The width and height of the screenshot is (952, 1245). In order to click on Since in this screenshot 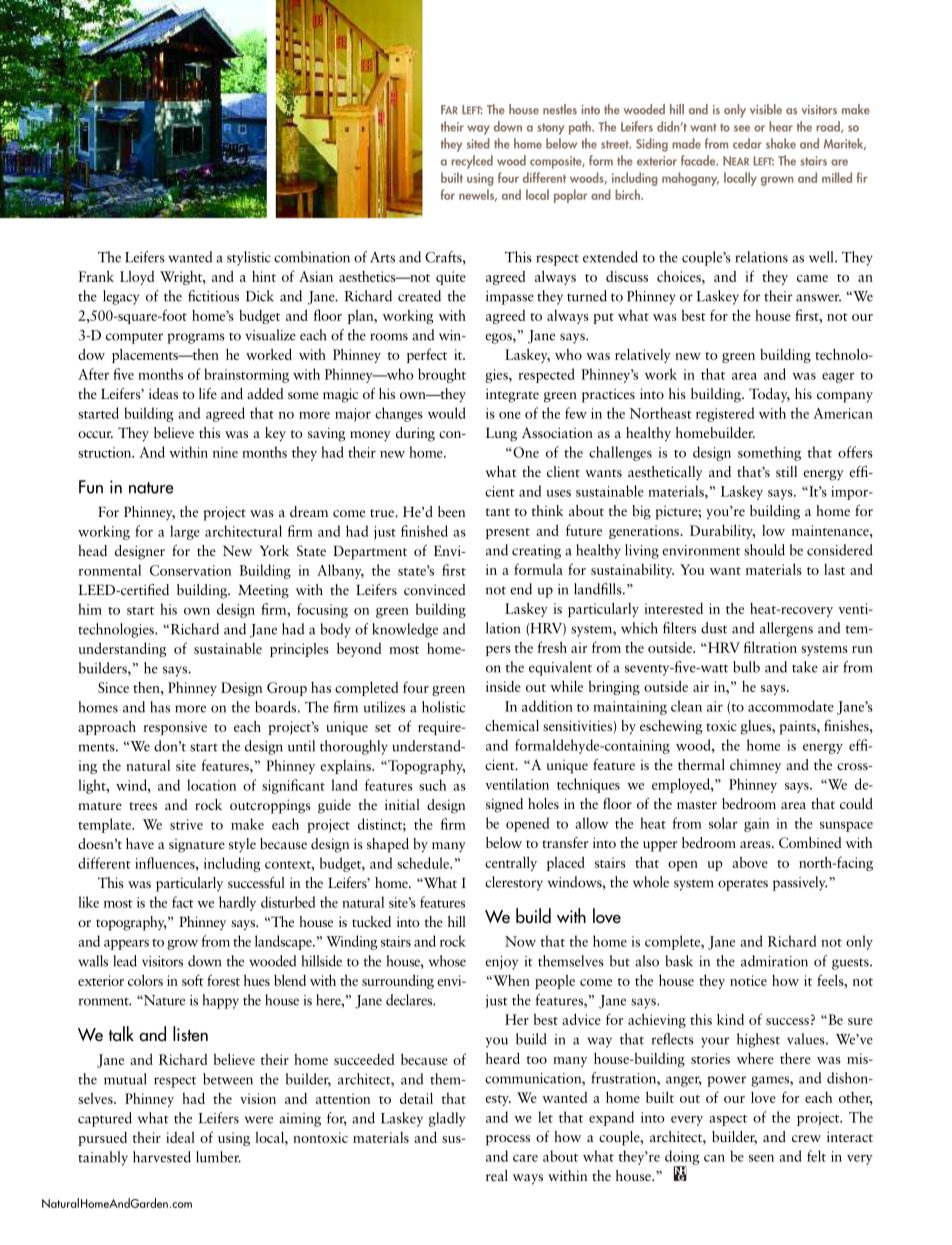, I will do `click(113, 687)`.
